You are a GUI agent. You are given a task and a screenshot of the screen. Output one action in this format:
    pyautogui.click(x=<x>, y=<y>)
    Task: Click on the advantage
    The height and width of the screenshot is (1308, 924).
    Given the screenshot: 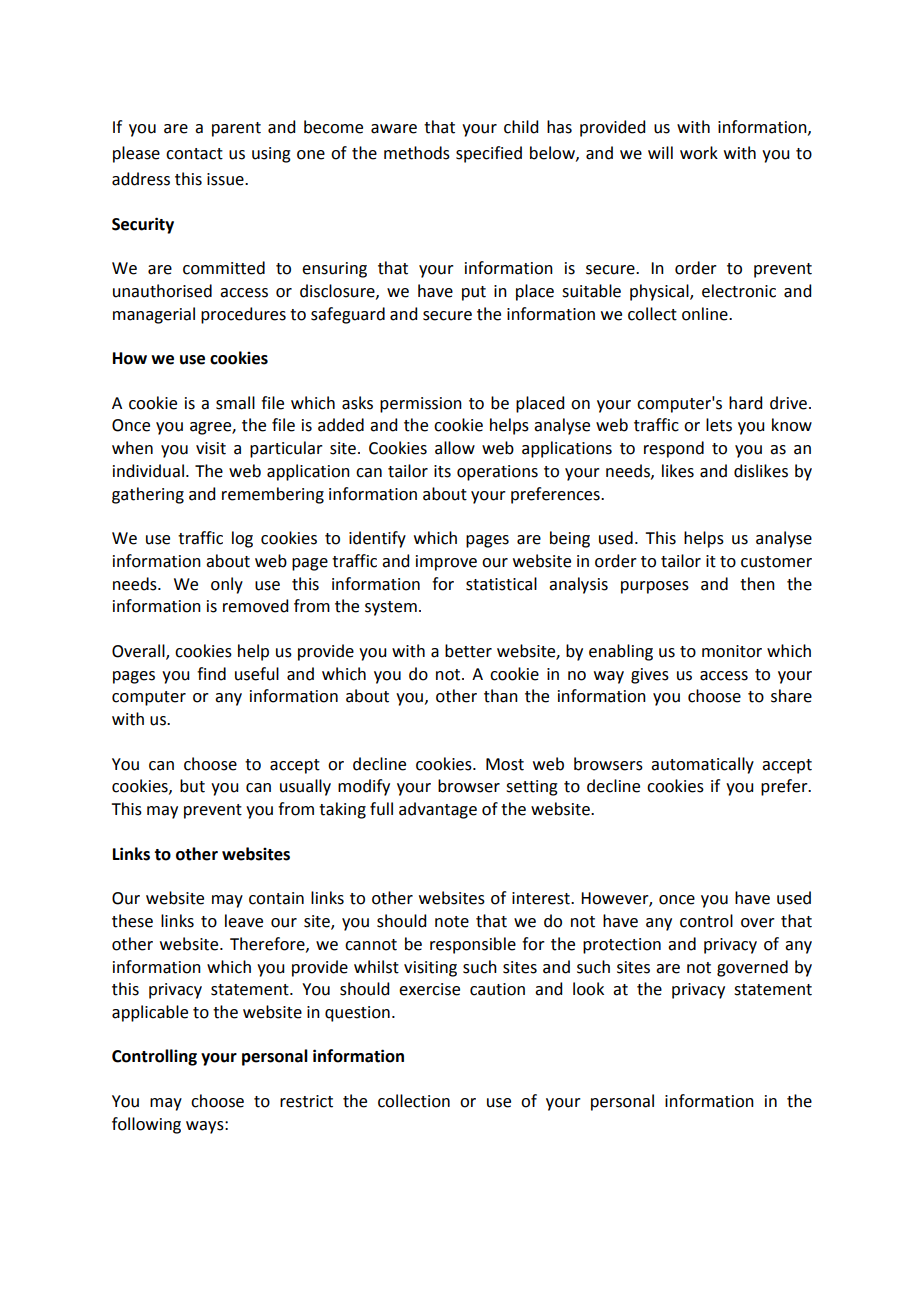 What is the action you would take?
    pyautogui.click(x=438, y=810)
